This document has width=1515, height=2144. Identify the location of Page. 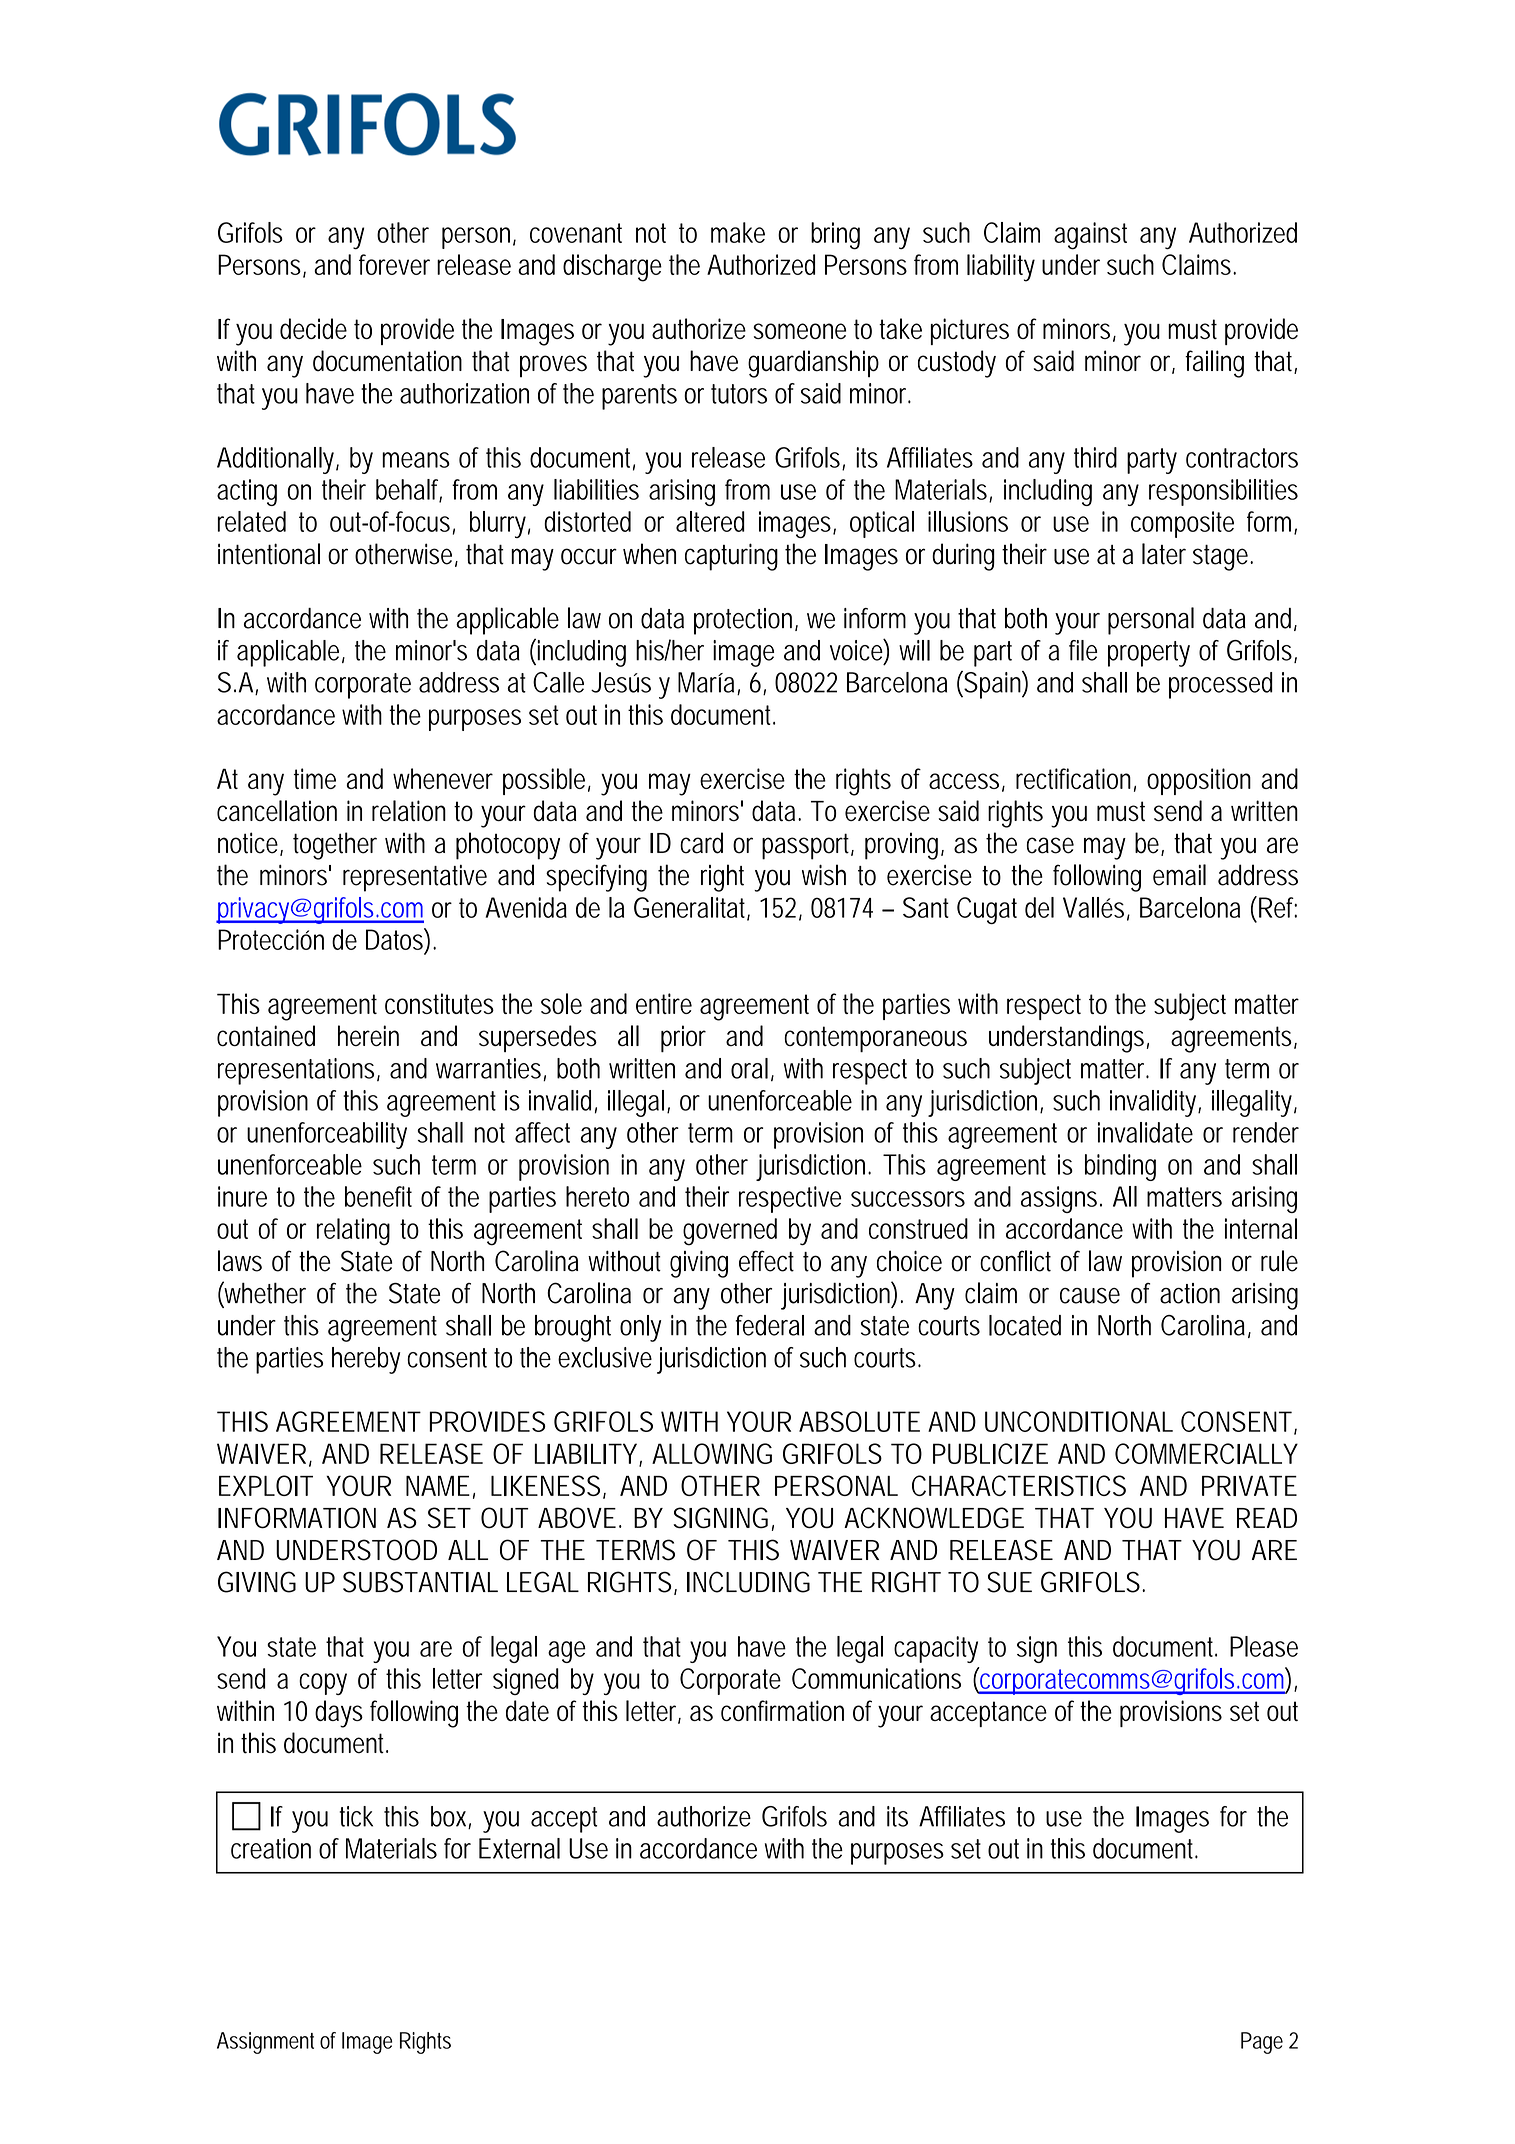
(1262, 2043).
